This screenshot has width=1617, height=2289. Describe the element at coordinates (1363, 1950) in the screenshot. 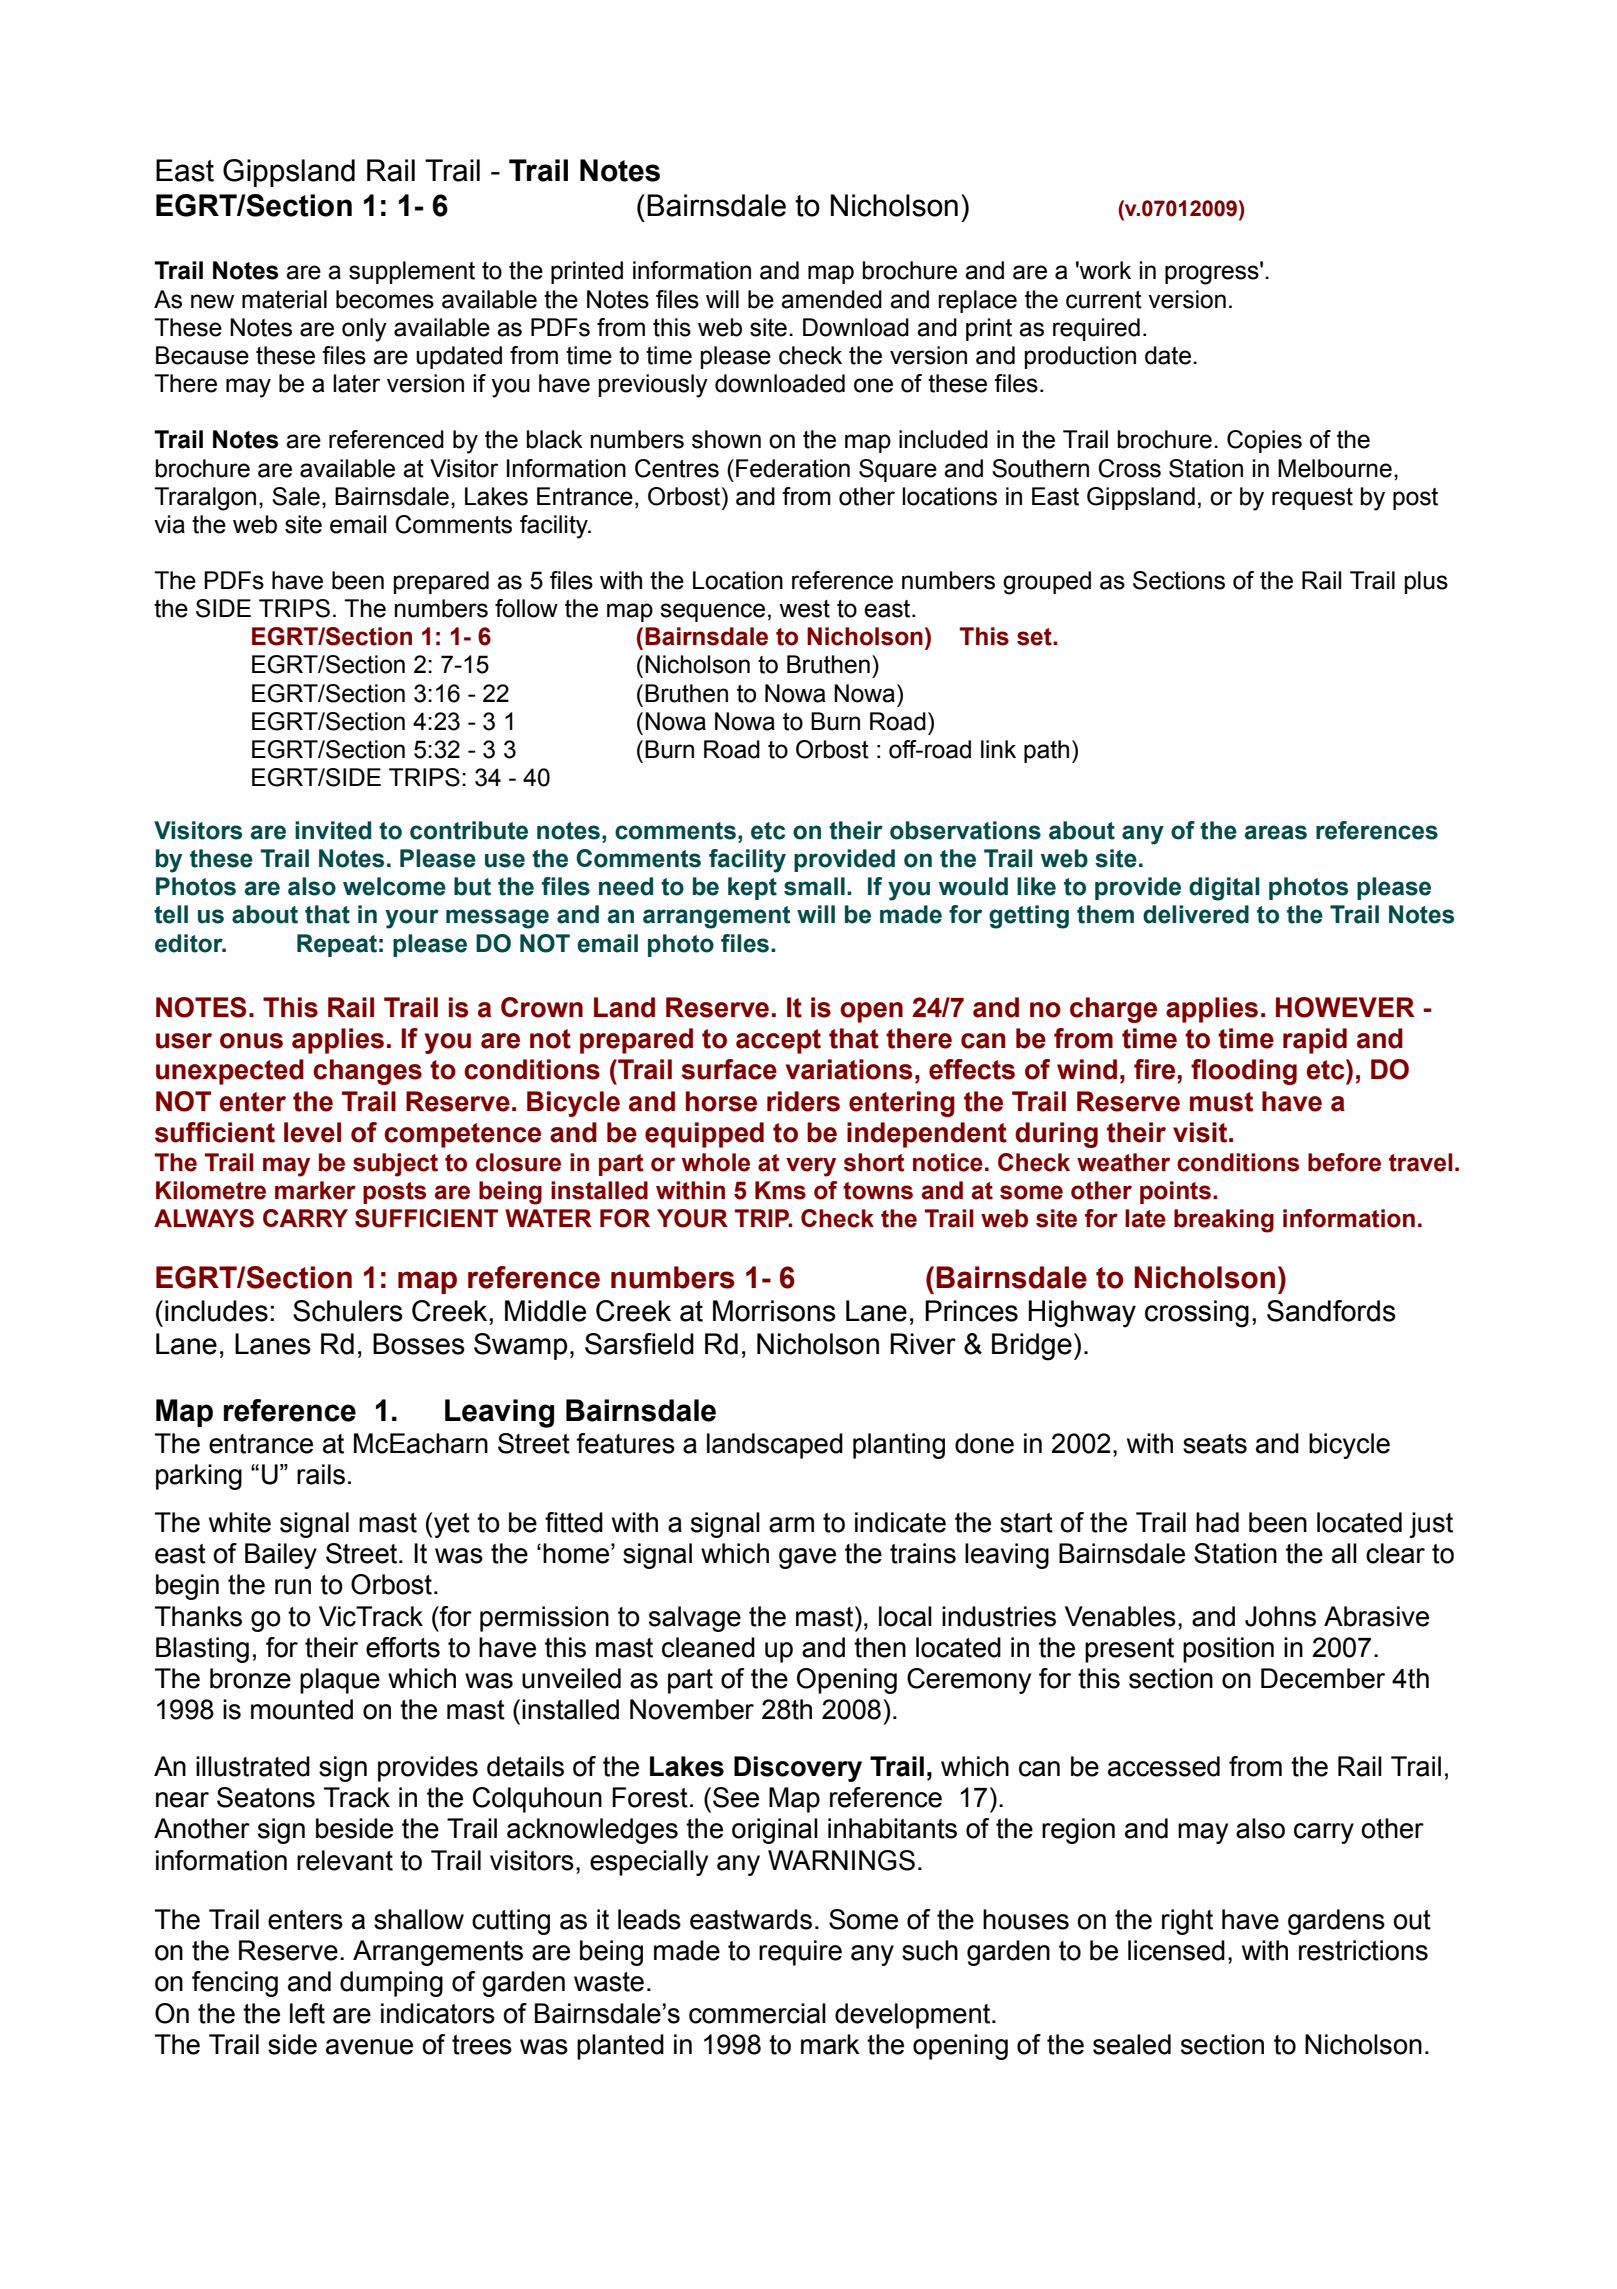

I see `restrictions` at that location.
